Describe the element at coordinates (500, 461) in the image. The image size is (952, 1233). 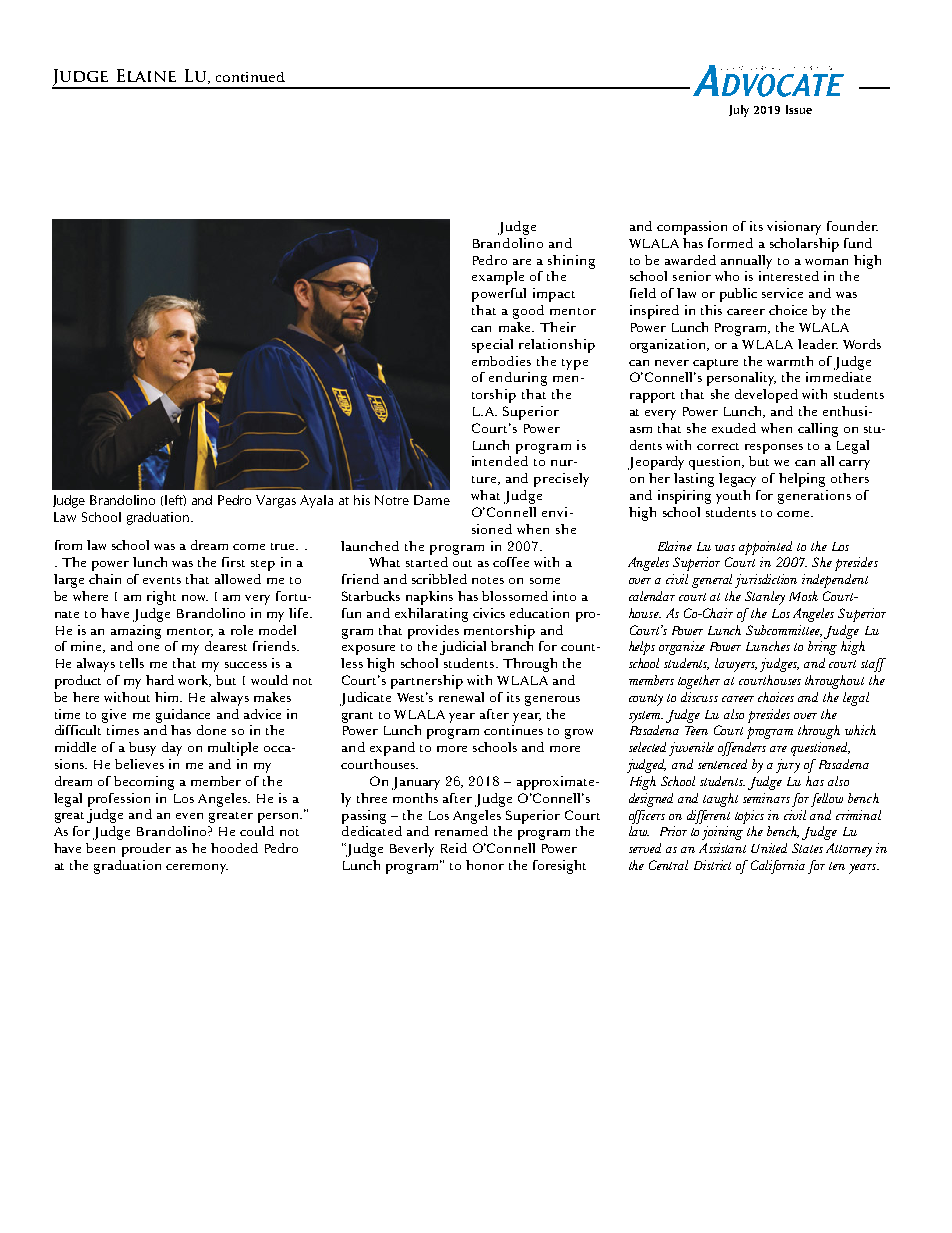
I see `intended` at that location.
